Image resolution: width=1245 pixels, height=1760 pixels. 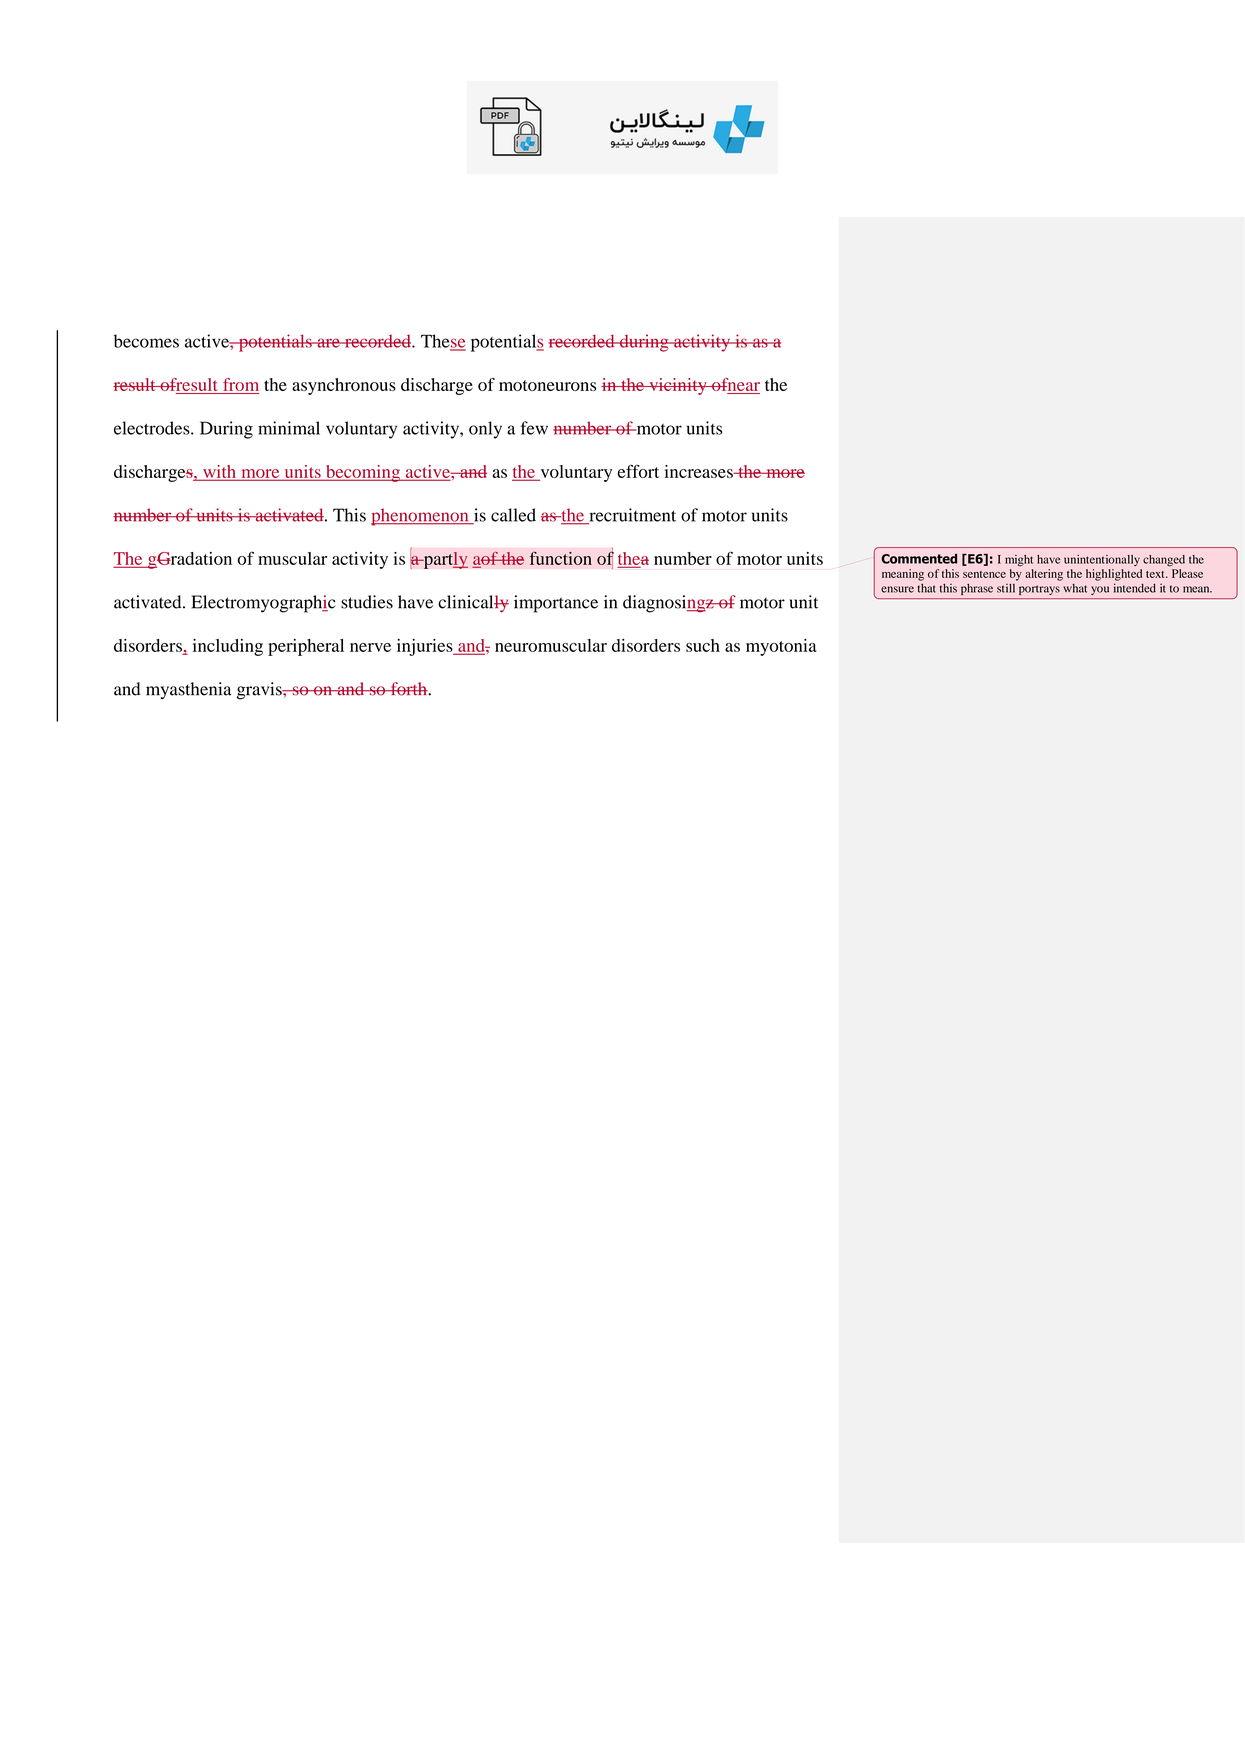 What do you see at coordinates (547, 385) in the image?
I see `motoneurons` at bounding box center [547, 385].
